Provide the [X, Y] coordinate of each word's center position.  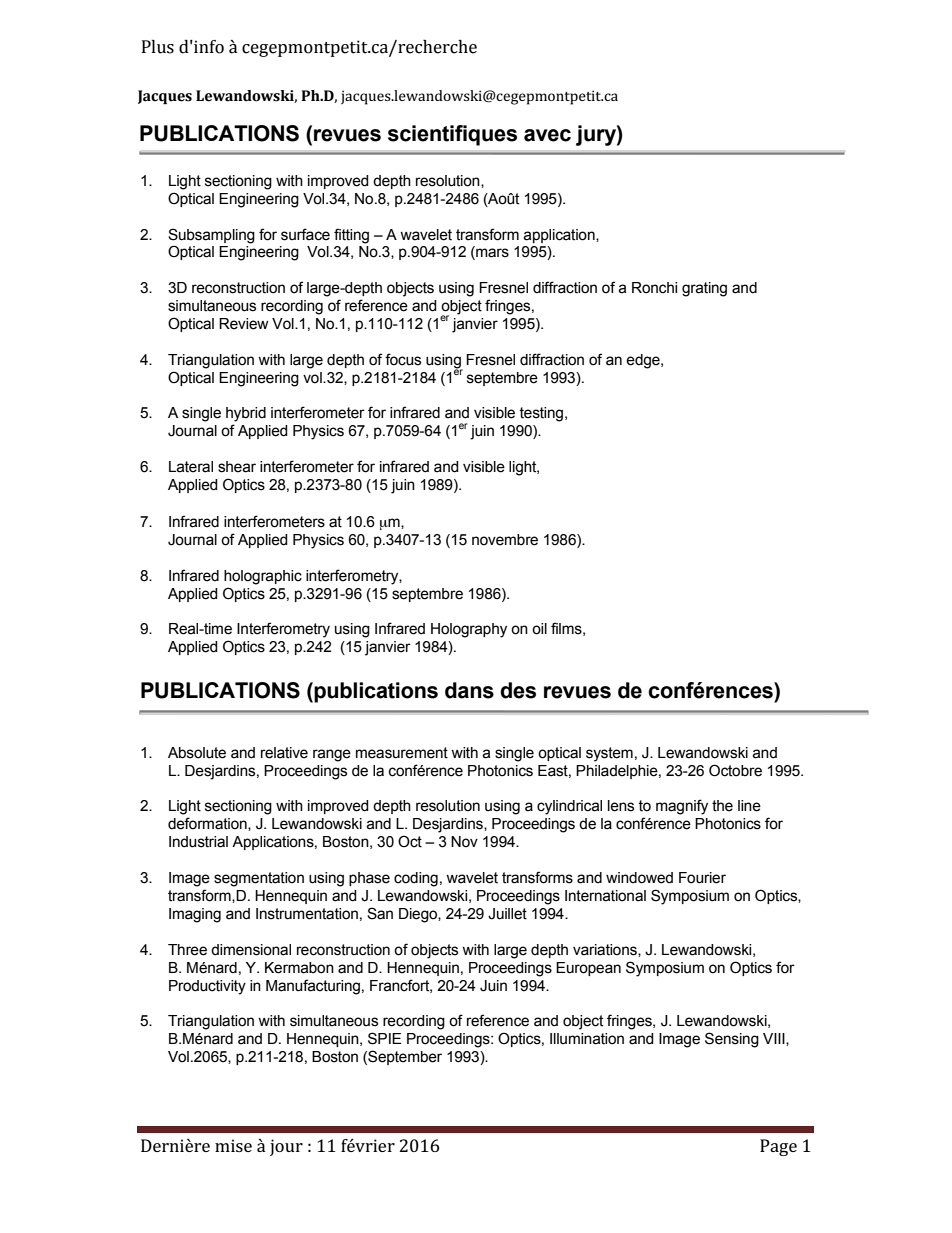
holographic [263, 577]
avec [547, 135]
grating [704, 289]
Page [778, 1147]
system [609, 754]
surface [305, 234]
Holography [469, 630]
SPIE [384, 1038]
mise [233, 1145]
